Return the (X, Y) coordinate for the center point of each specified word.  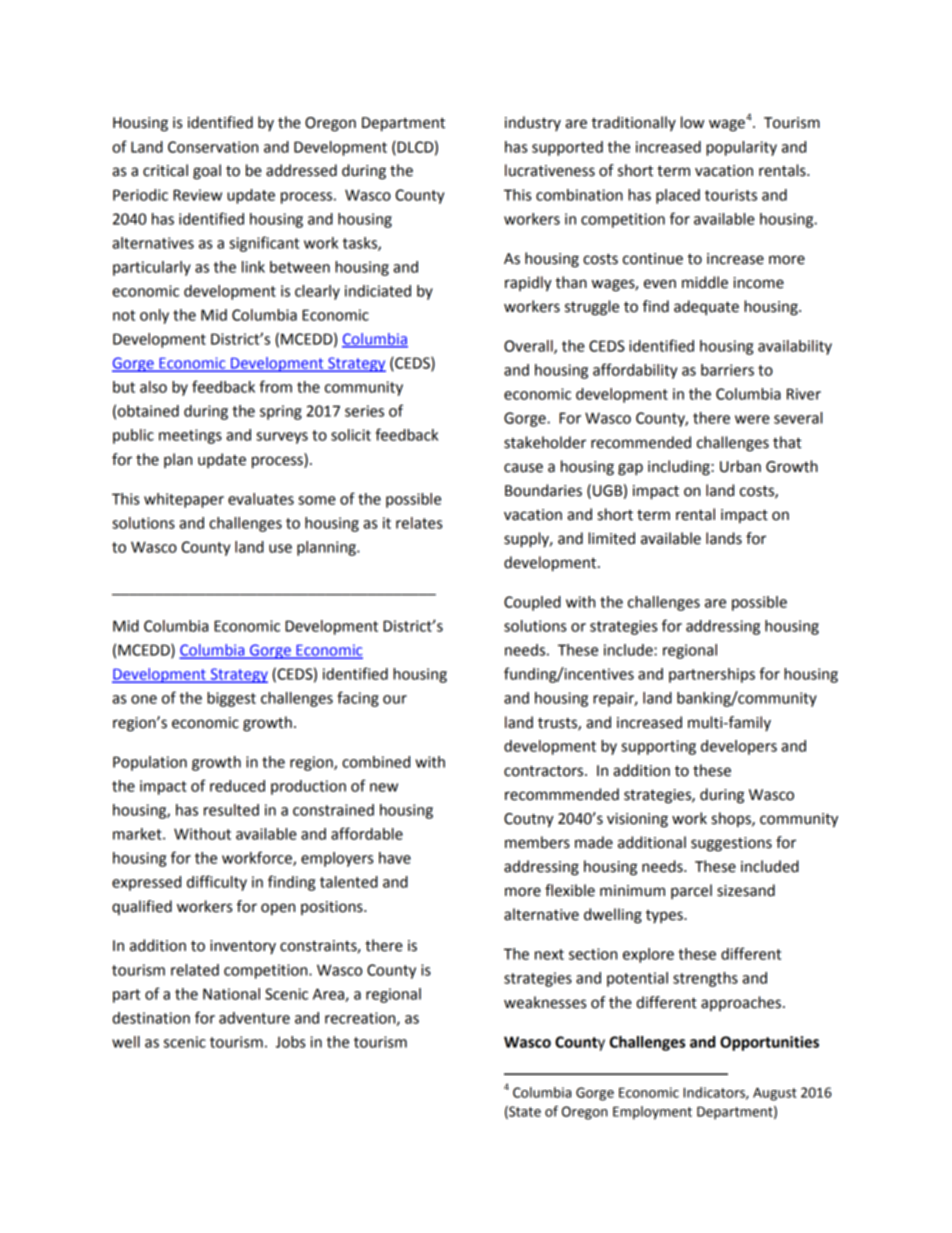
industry (533, 123)
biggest (231, 699)
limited (611, 538)
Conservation (213, 147)
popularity (741, 148)
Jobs (290, 1042)
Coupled (532, 603)
